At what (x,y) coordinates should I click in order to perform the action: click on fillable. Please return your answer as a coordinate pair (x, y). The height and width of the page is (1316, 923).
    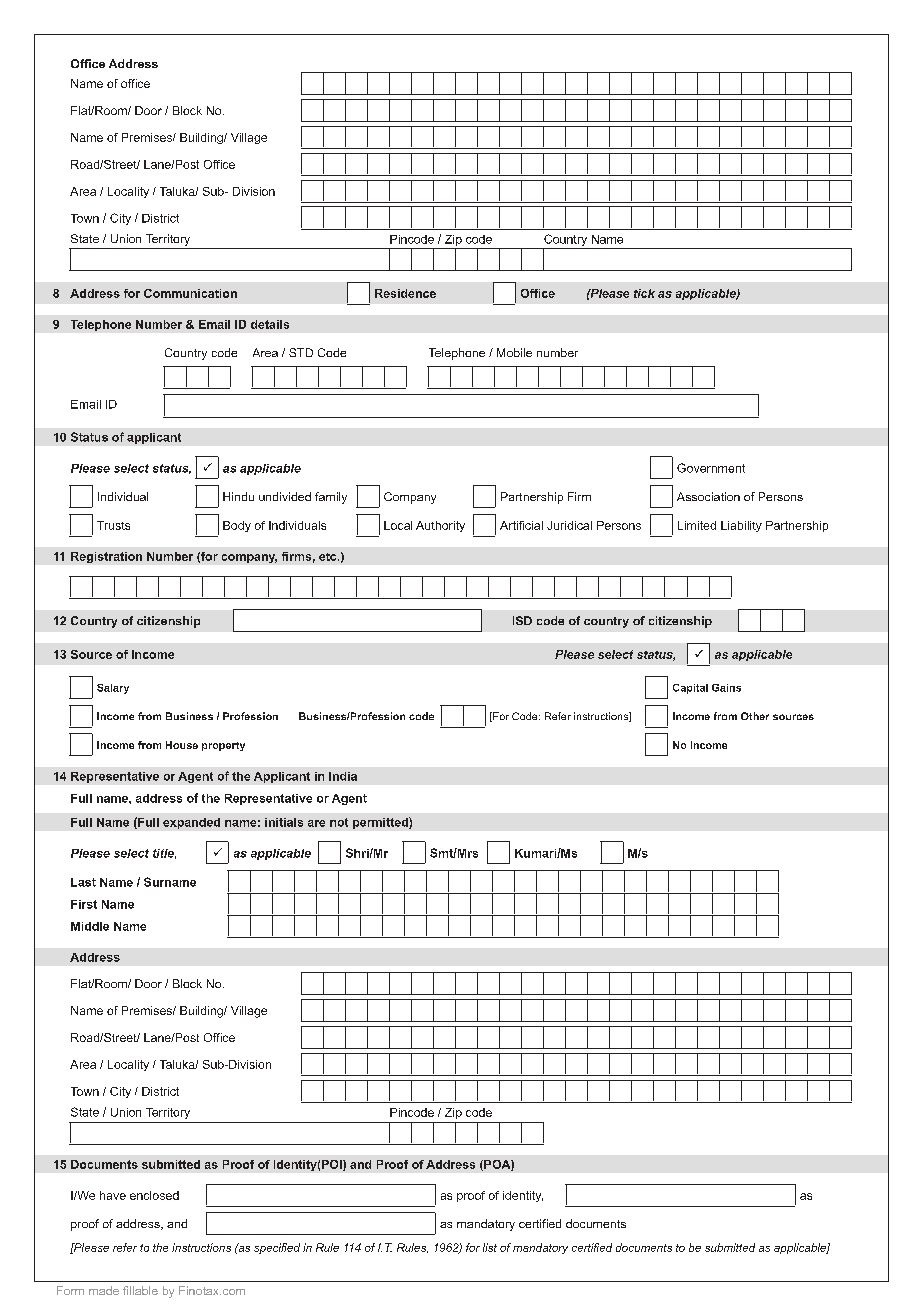
    Looking at the image, I should click on (140, 1290).
